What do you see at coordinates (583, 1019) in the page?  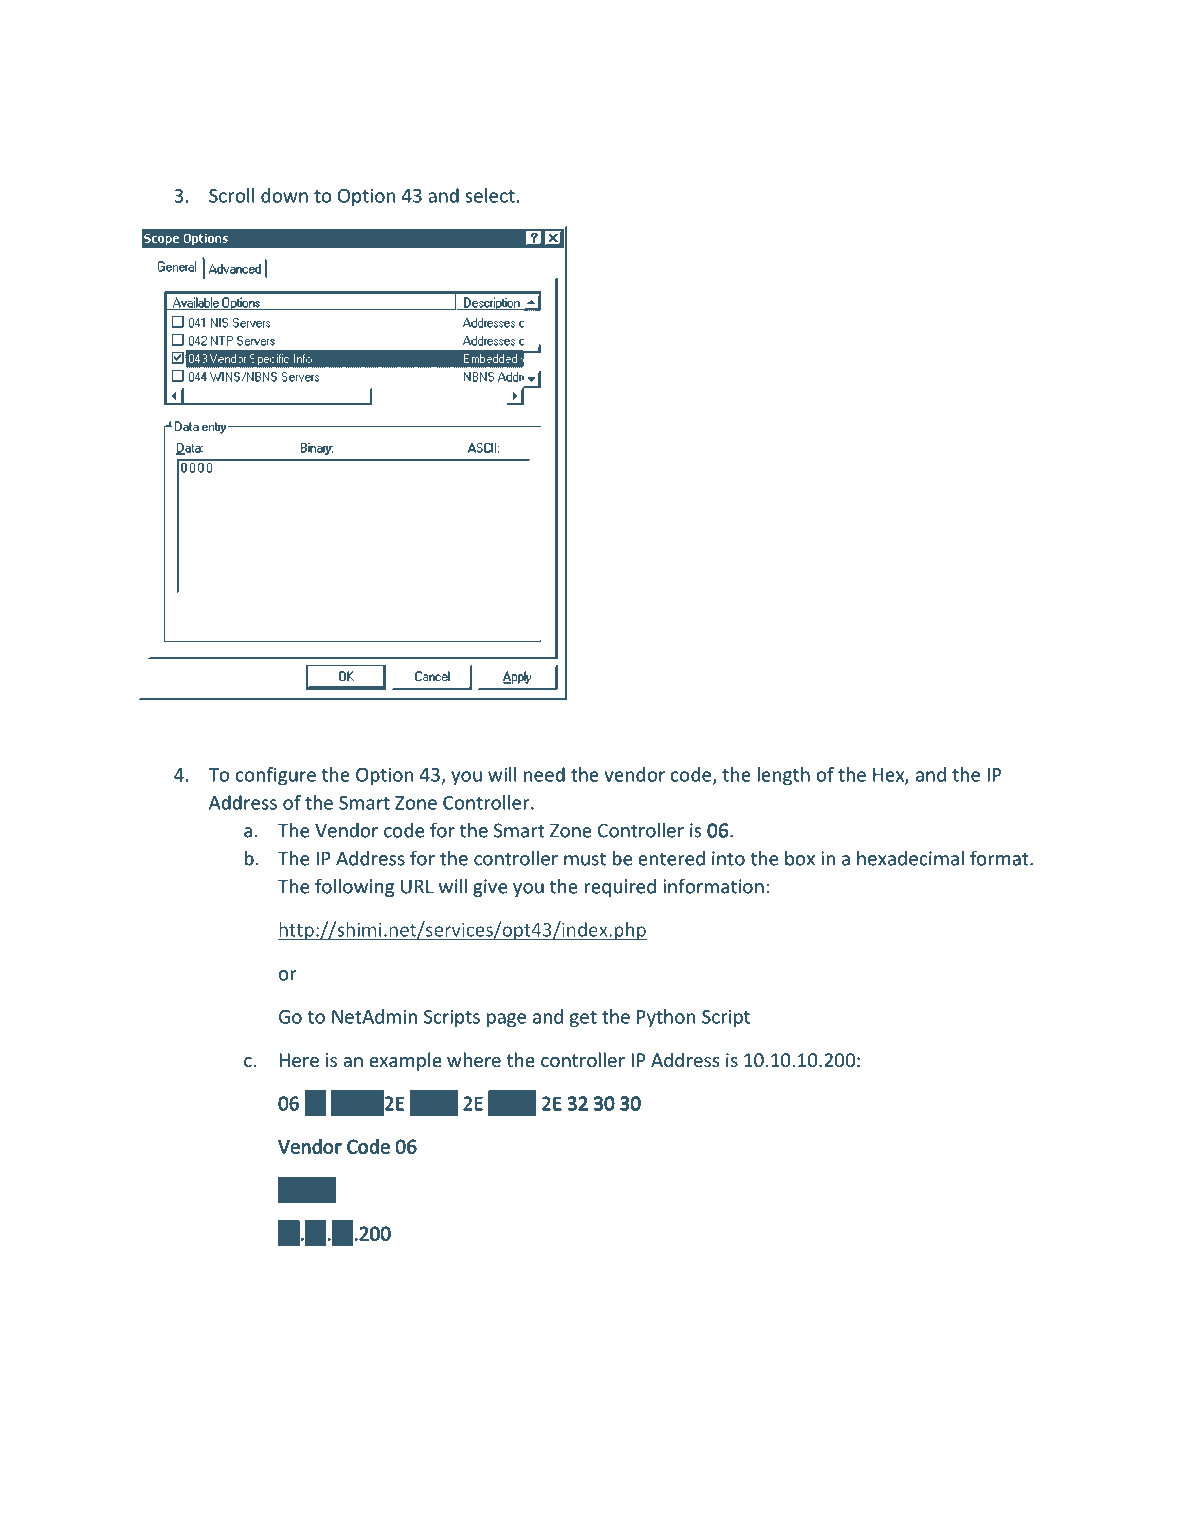 I see `get` at bounding box center [583, 1019].
